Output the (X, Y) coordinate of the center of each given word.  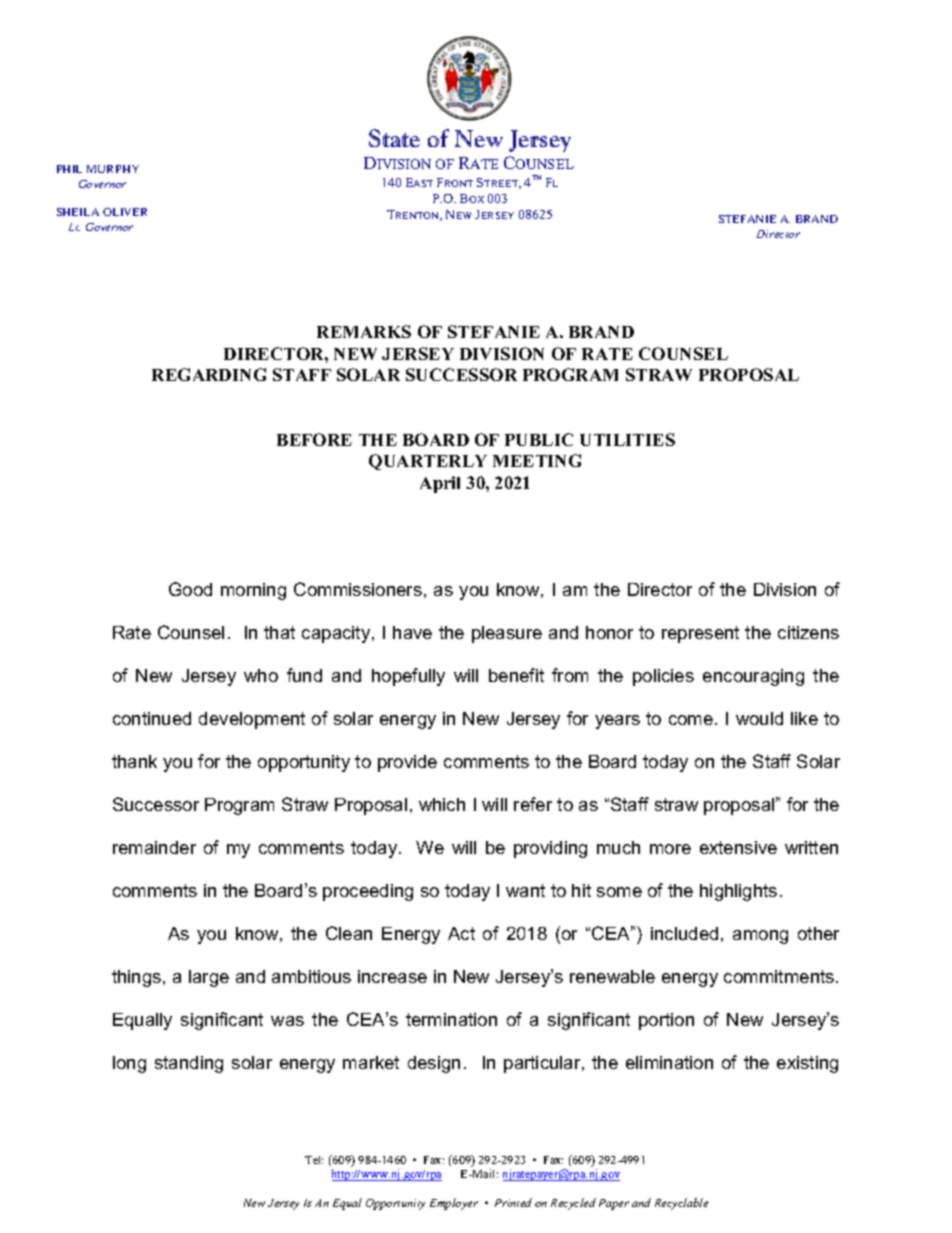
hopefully (408, 677)
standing (189, 1064)
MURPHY (113, 169)
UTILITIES (627, 439)
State (394, 138)
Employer (454, 1204)
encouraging (753, 677)
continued (152, 718)
